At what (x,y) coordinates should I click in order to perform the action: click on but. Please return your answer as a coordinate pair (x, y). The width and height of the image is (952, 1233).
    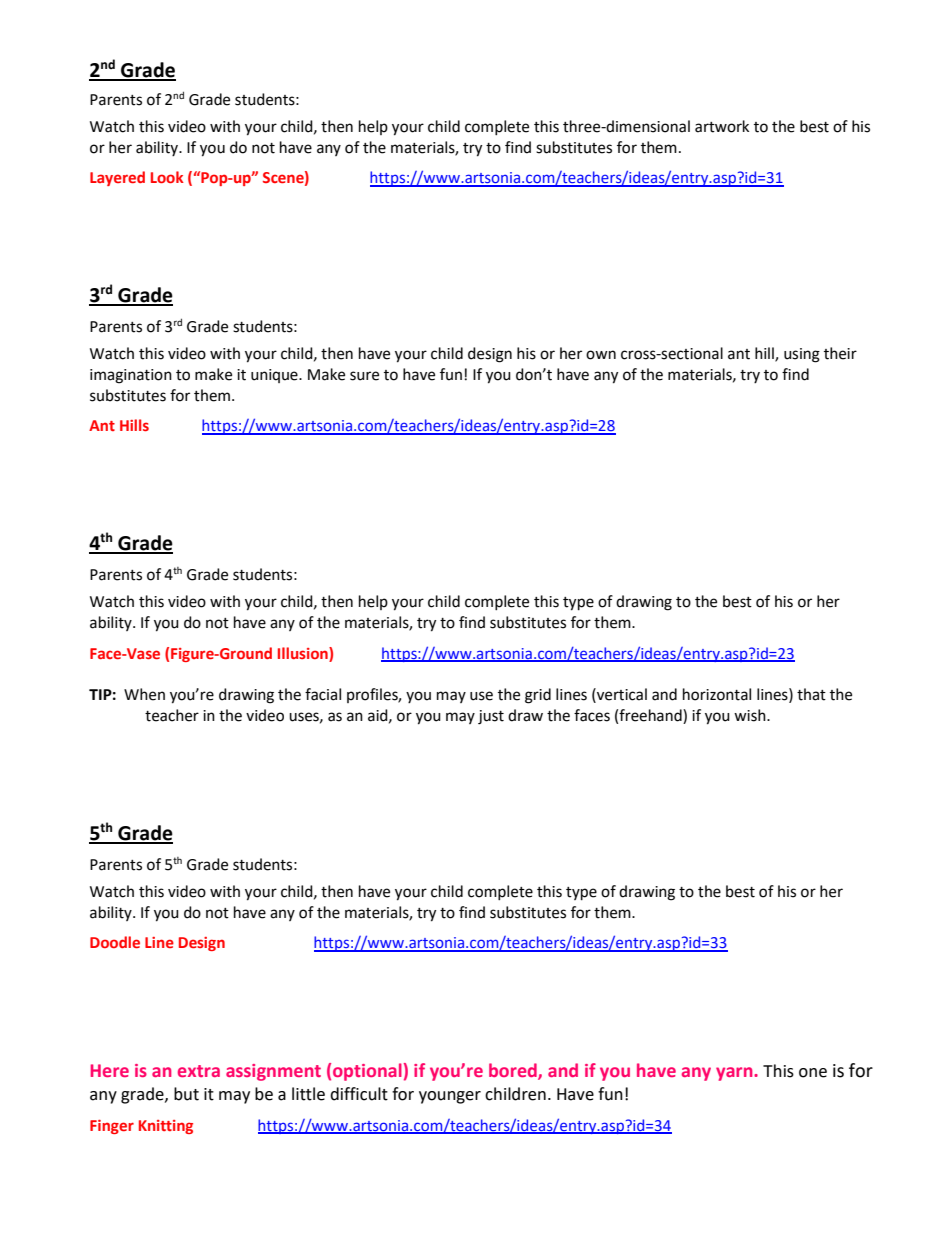
    Looking at the image, I should click on (186, 1094).
